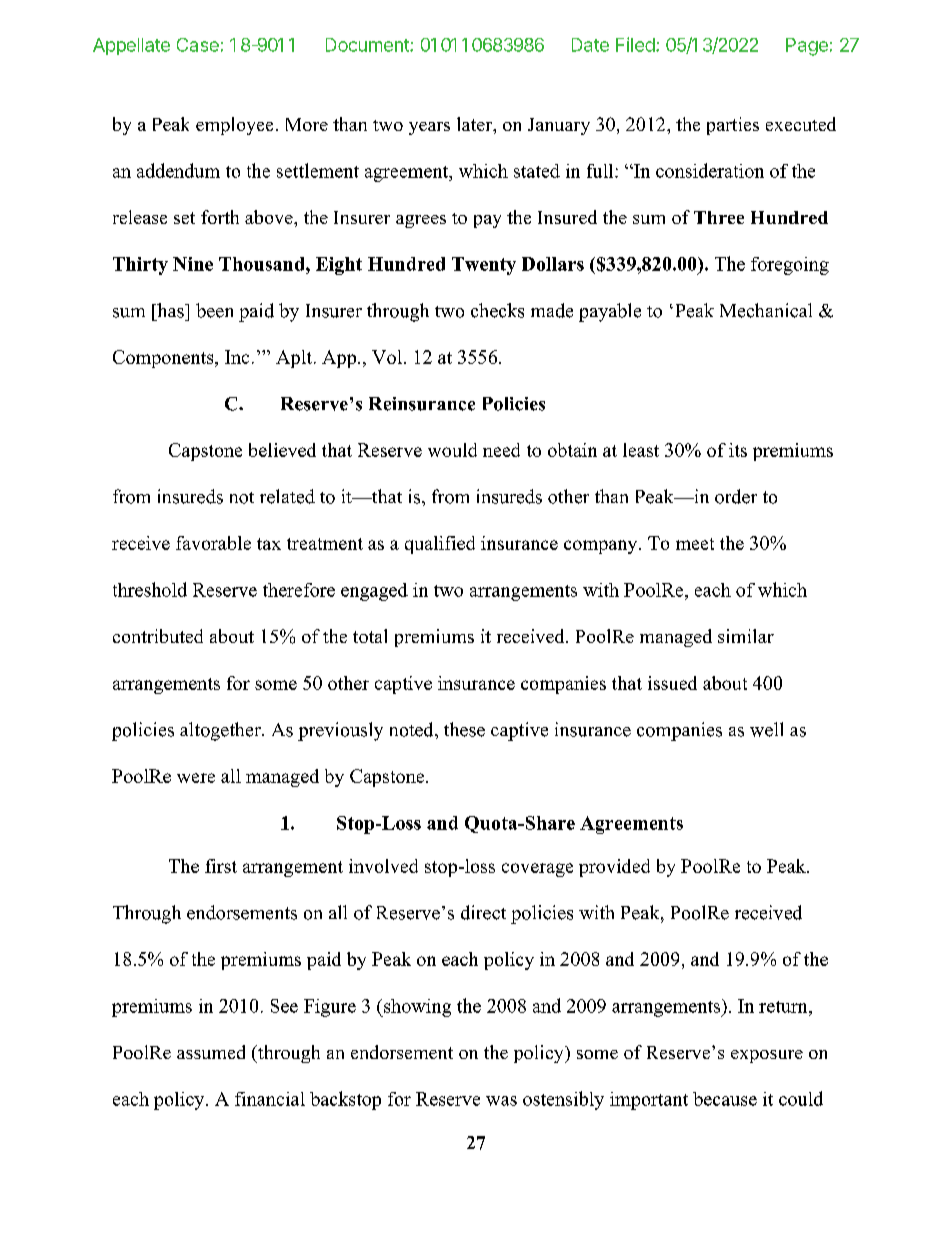 The height and width of the image is (1233, 952). What do you see at coordinates (476, 125) in the image?
I see `later` at bounding box center [476, 125].
